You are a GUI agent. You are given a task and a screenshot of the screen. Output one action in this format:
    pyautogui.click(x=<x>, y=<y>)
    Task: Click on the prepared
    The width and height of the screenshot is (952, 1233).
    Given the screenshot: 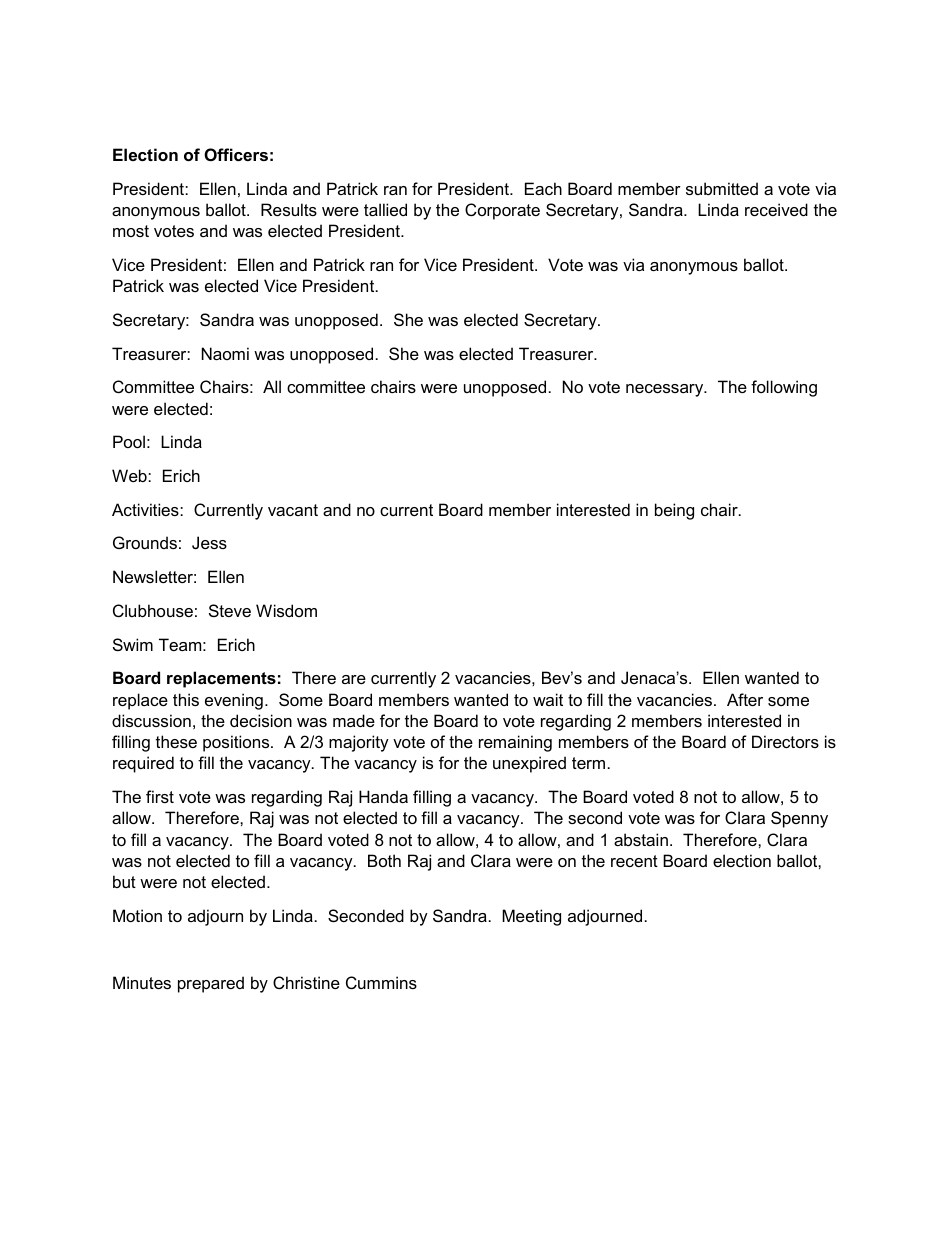 What is the action you would take?
    pyautogui.click(x=211, y=984)
